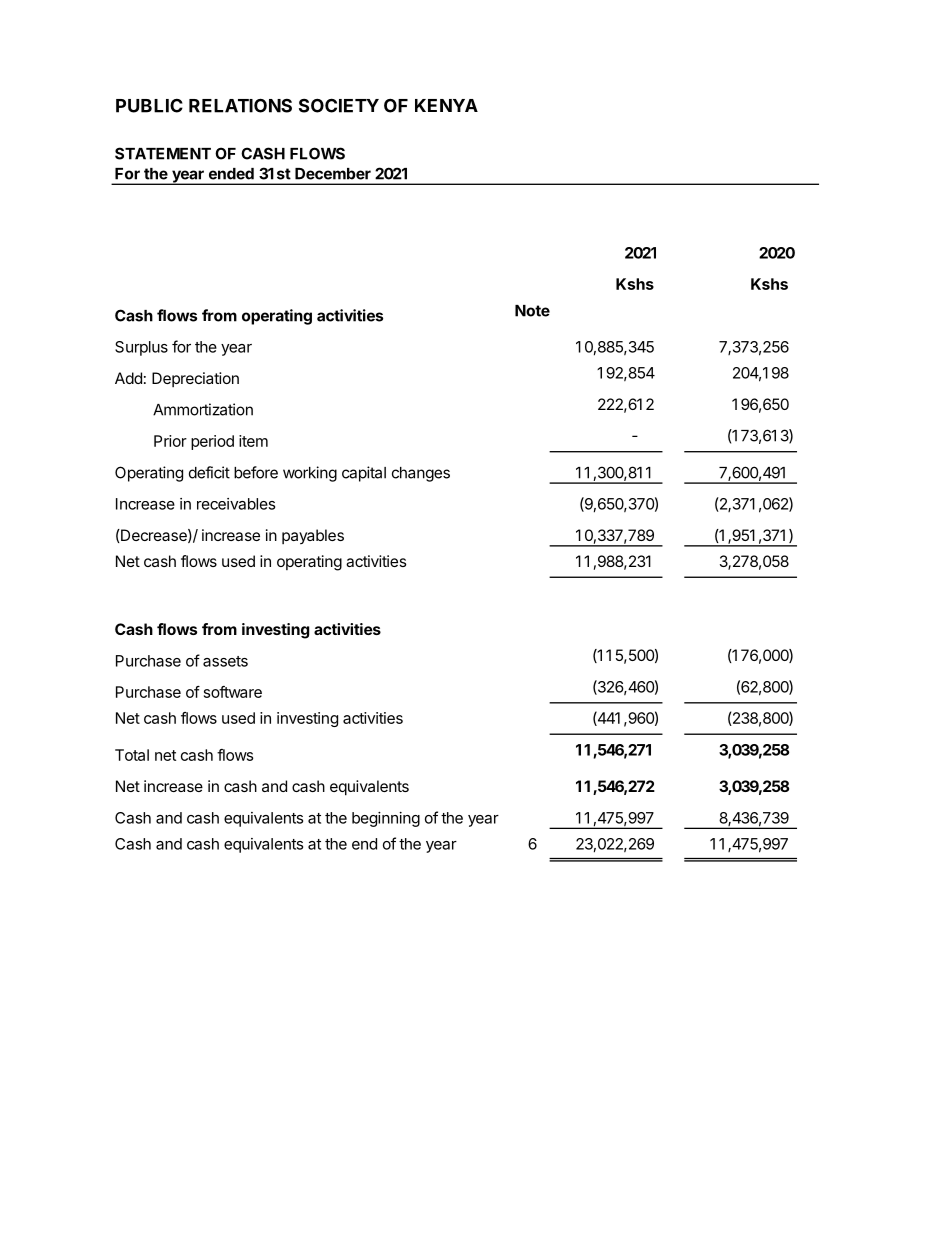  I want to click on KENYA, so click(446, 105).
